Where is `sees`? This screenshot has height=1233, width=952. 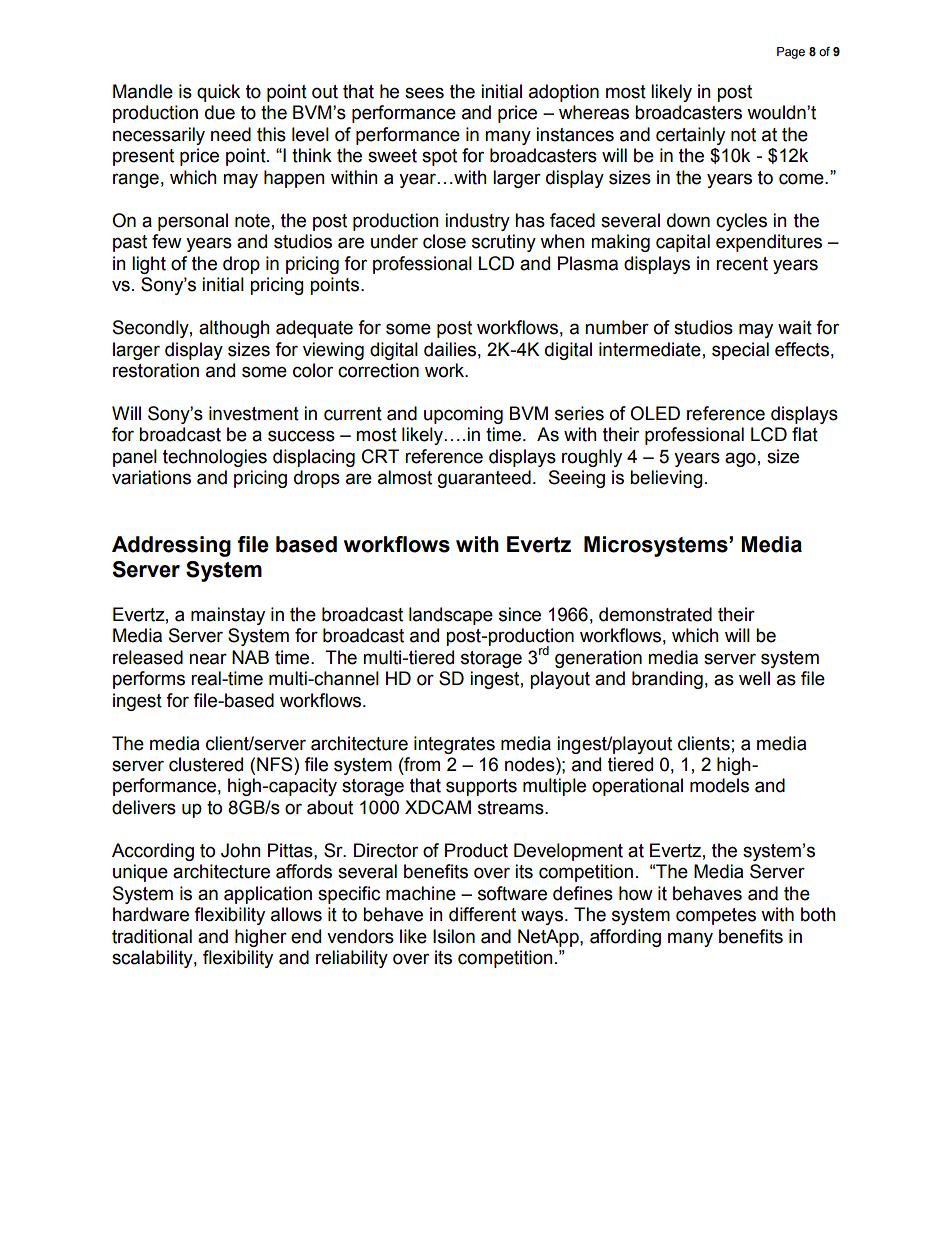
sees is located at coordinates (424, 93).
